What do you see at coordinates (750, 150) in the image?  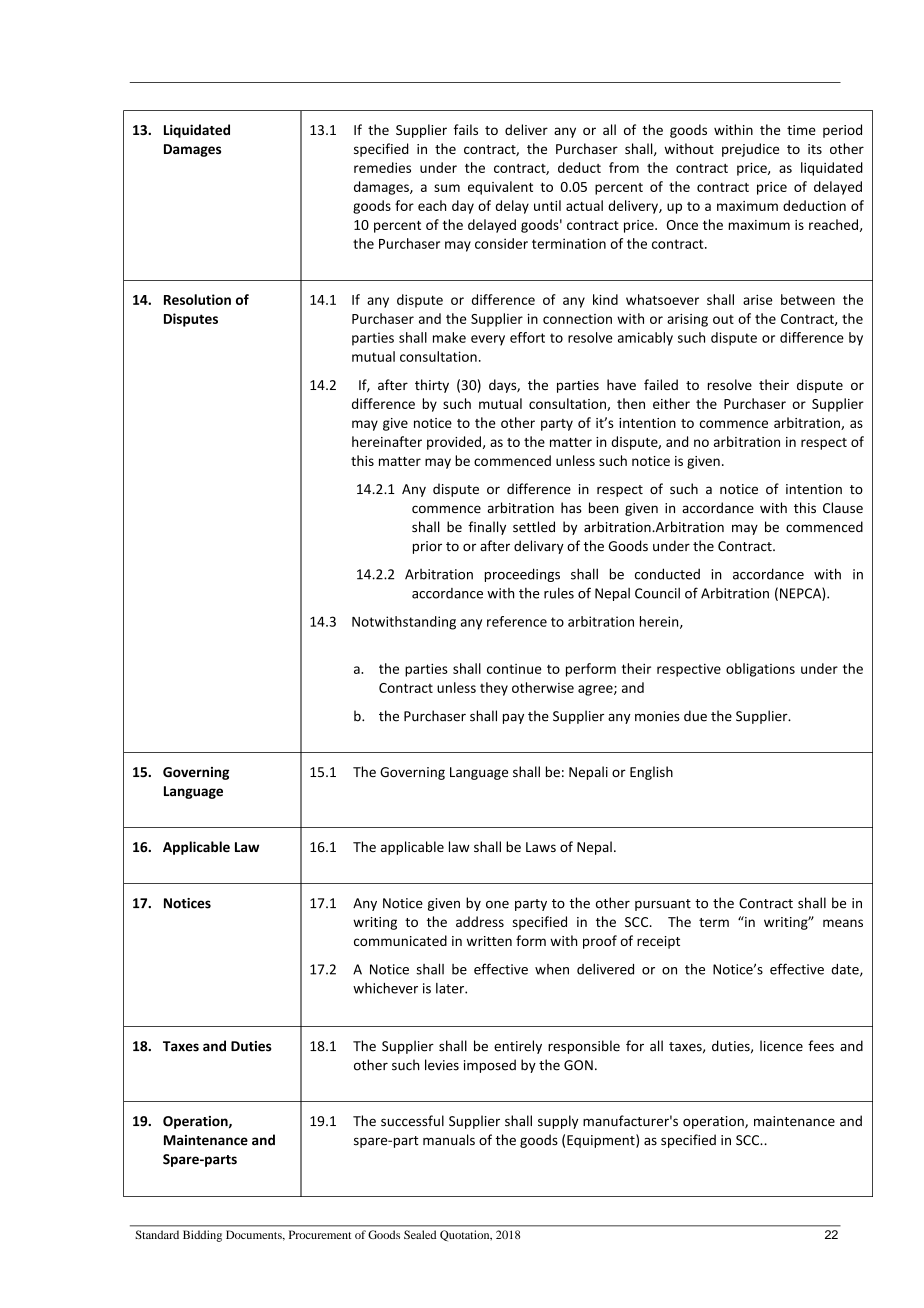 I see `prejudice` at bounding box center [750, 150].
